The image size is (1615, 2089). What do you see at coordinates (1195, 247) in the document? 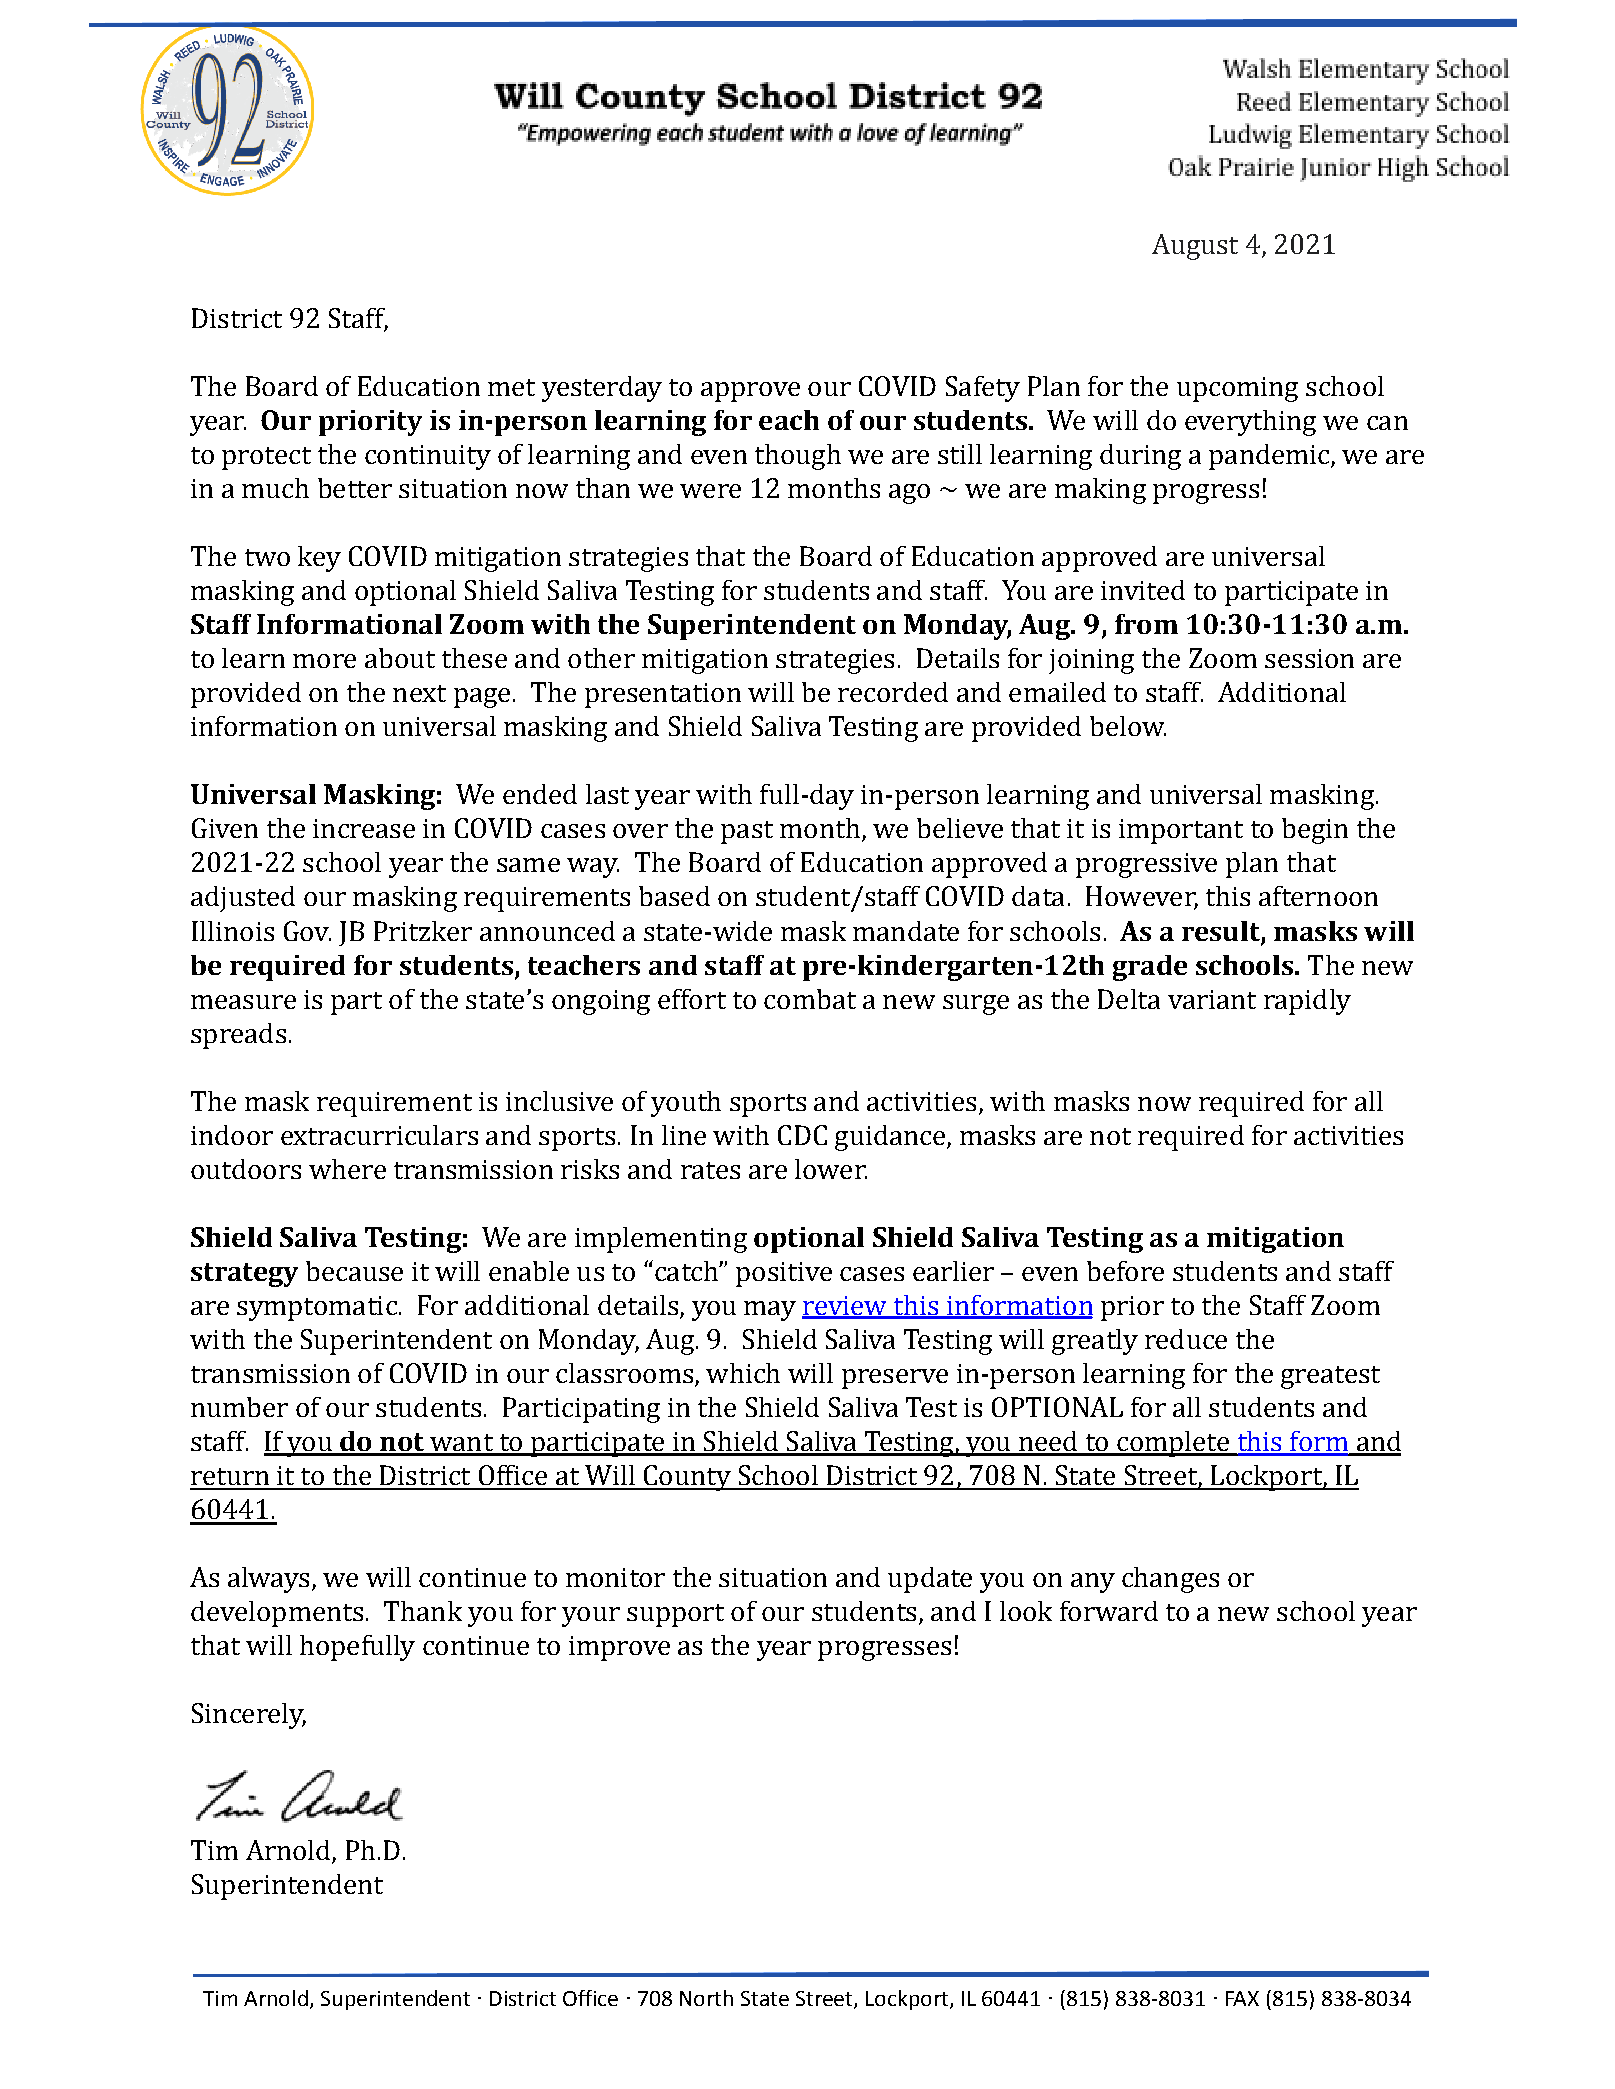
I see `August` at bounding box center [1195, 247].
